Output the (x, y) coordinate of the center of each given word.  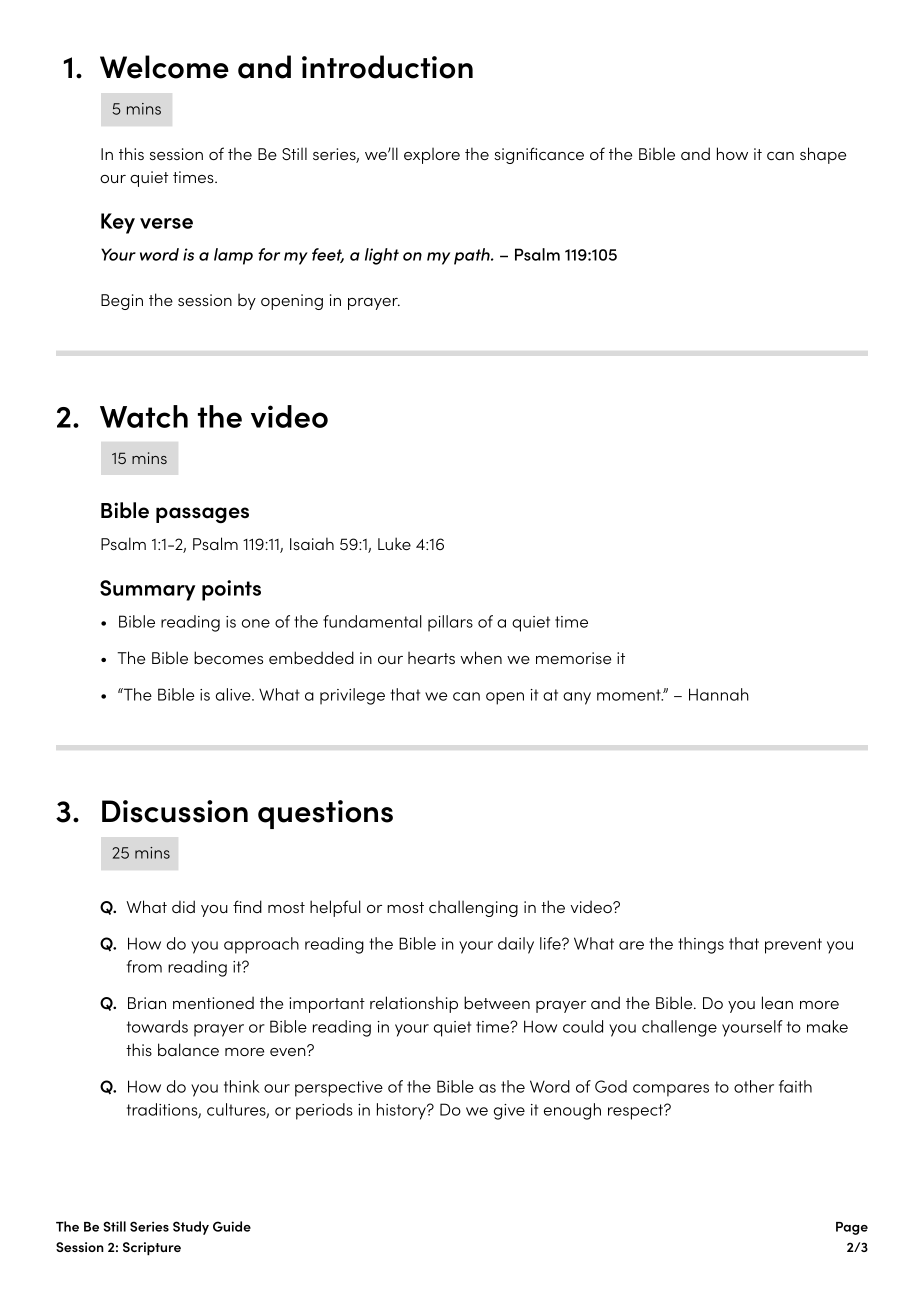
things (701, 945)
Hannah (719, 694)
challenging (473, 908)
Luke (394, 543)
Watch (144, 416)
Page (852, 1228)
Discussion (175, 811)
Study (191, 1228)
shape (823, 155)
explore (432, 156)
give (509, 1112)
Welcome (164, 67)
